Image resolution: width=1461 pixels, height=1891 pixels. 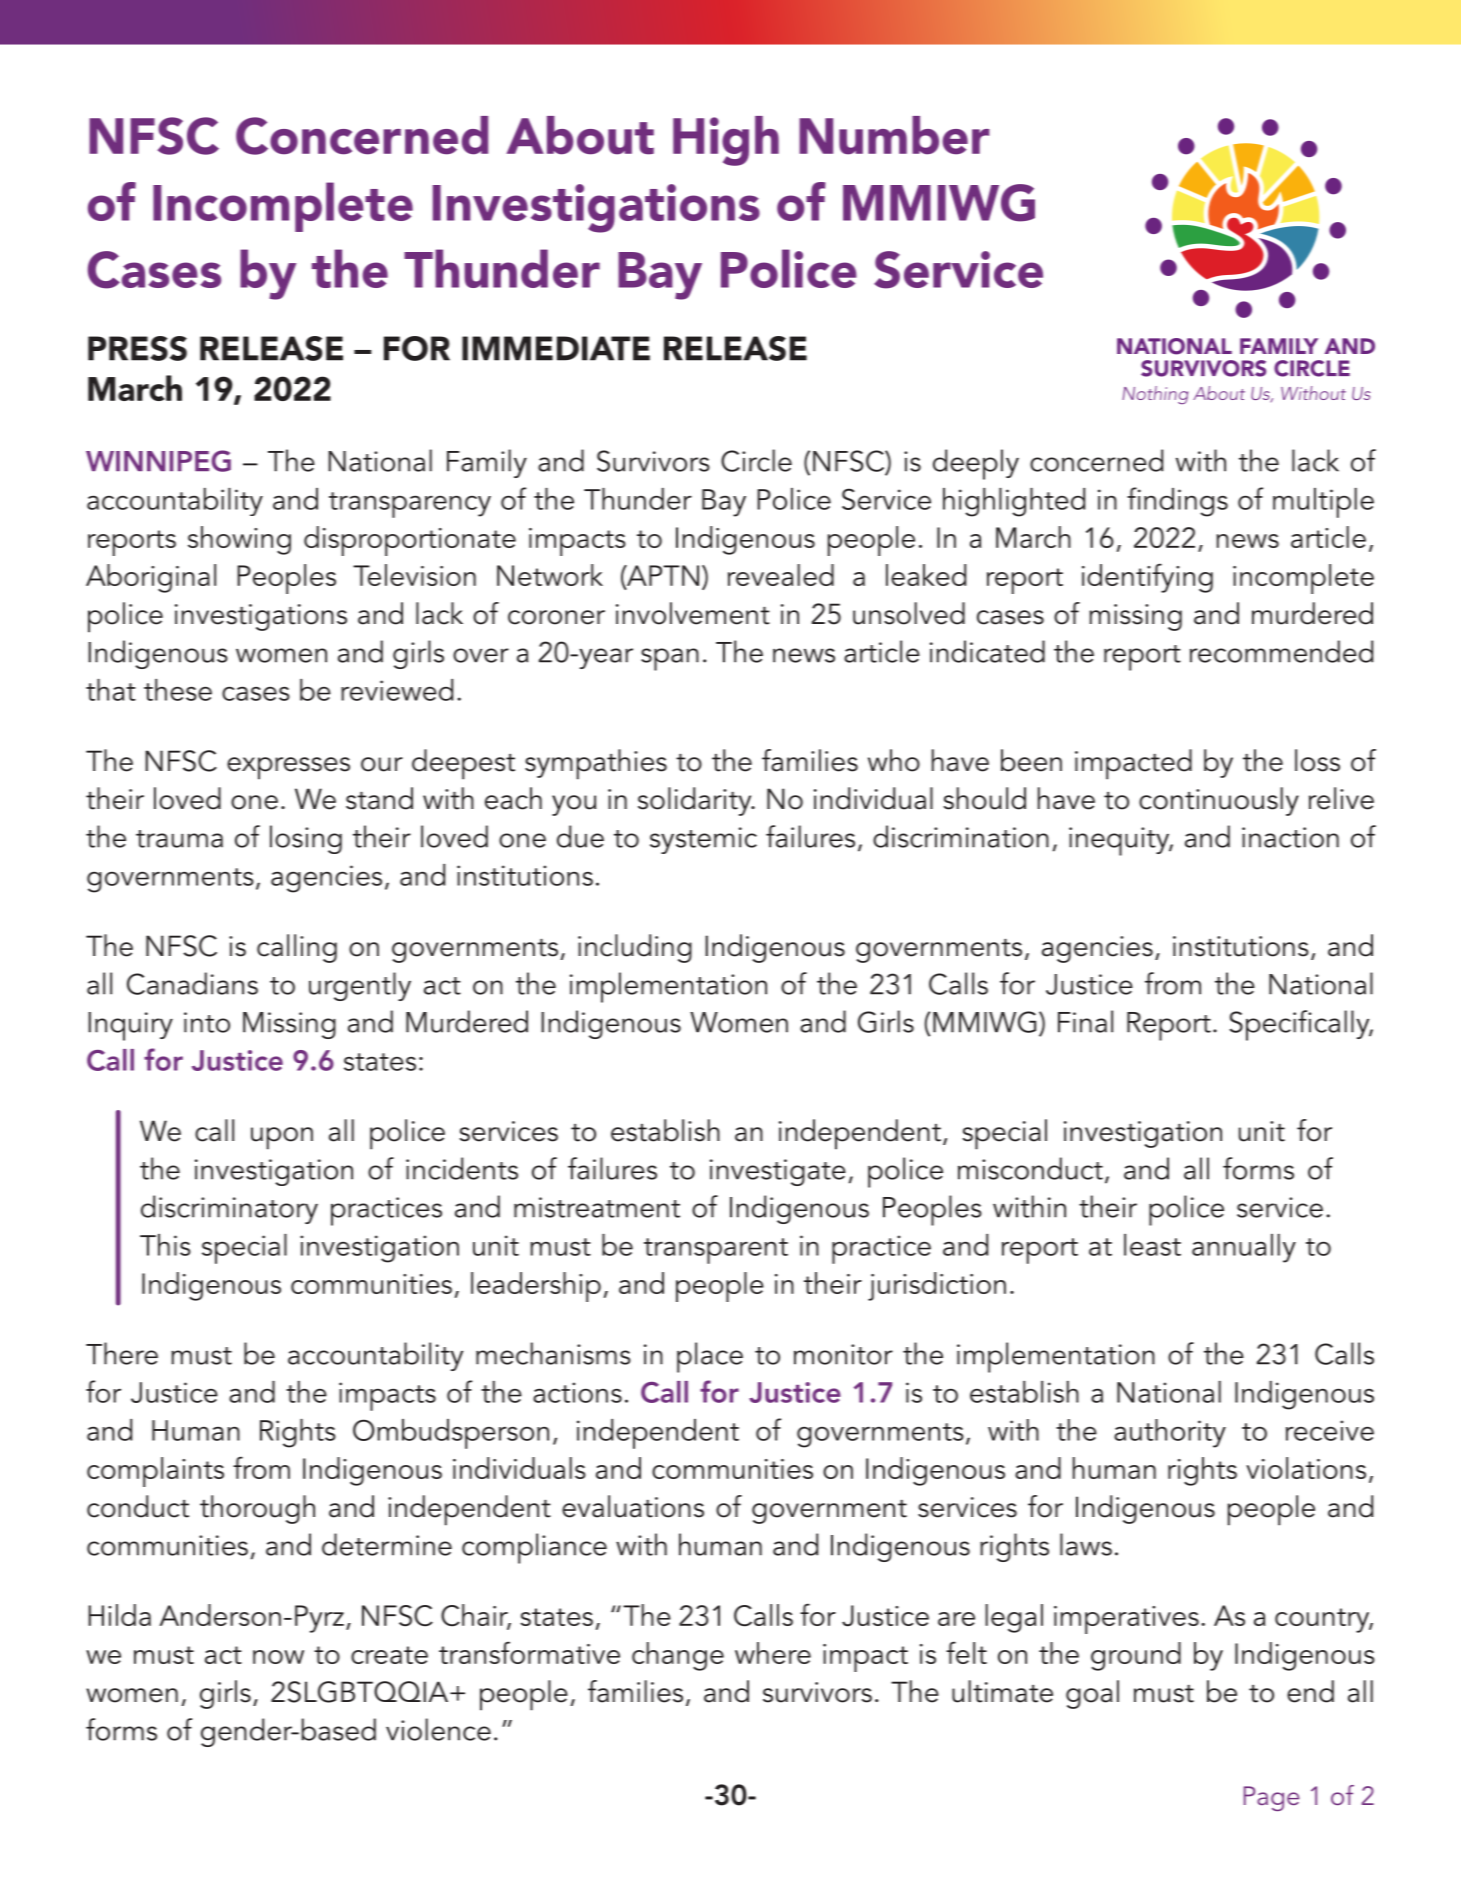 I want to click on There, so click(x=122, y=1353).
